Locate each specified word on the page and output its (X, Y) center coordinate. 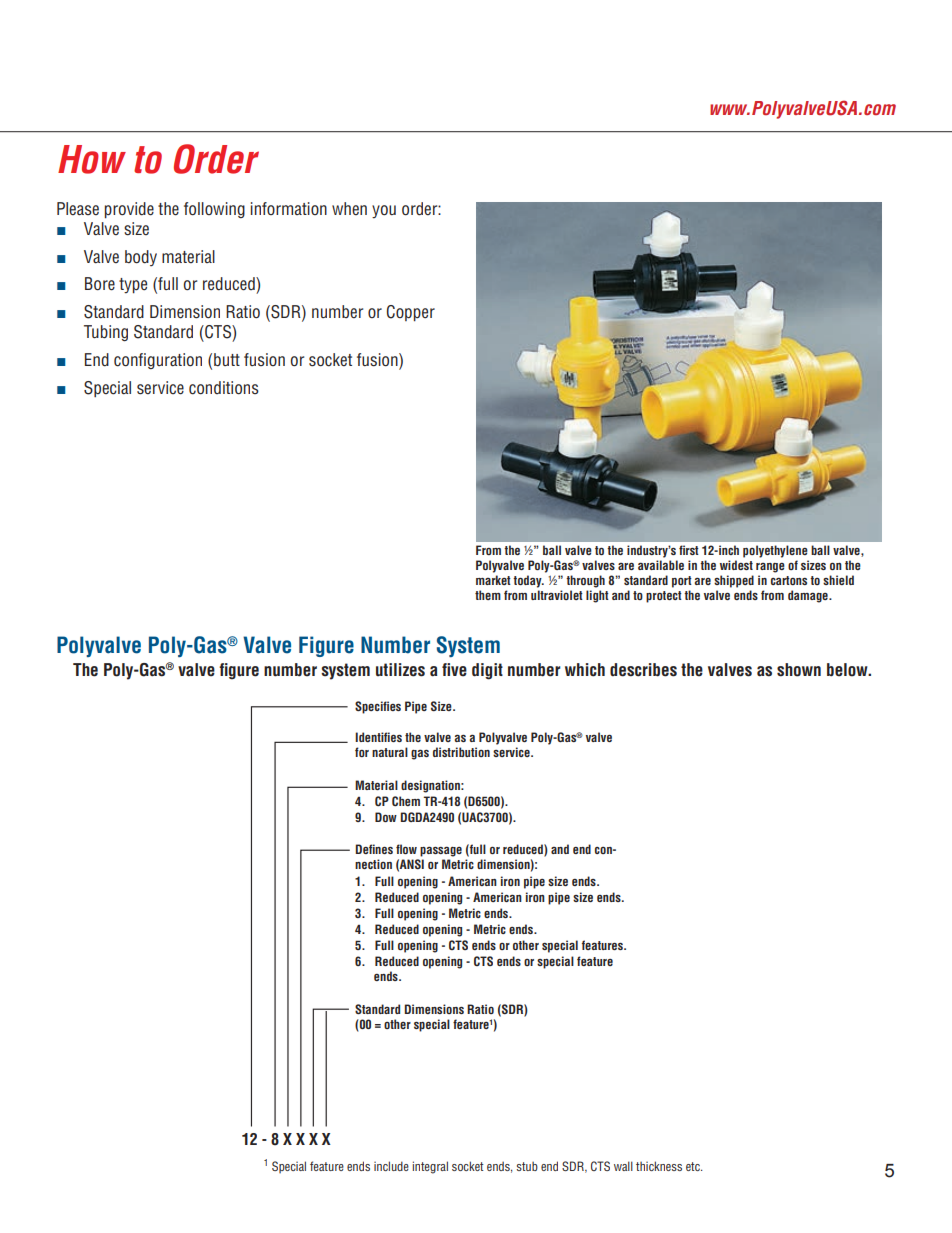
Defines (374, 849)
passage (441, 851)
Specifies (378, 707)
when (349, 208)
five (454, 670)
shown (799, 670)
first (689, 550)
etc (694, 1166)
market (493, 580)
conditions (224, 388)
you (384, 212)
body (141, 258)
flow (406, 849)
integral (430, 1167)
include (391, 1166)
